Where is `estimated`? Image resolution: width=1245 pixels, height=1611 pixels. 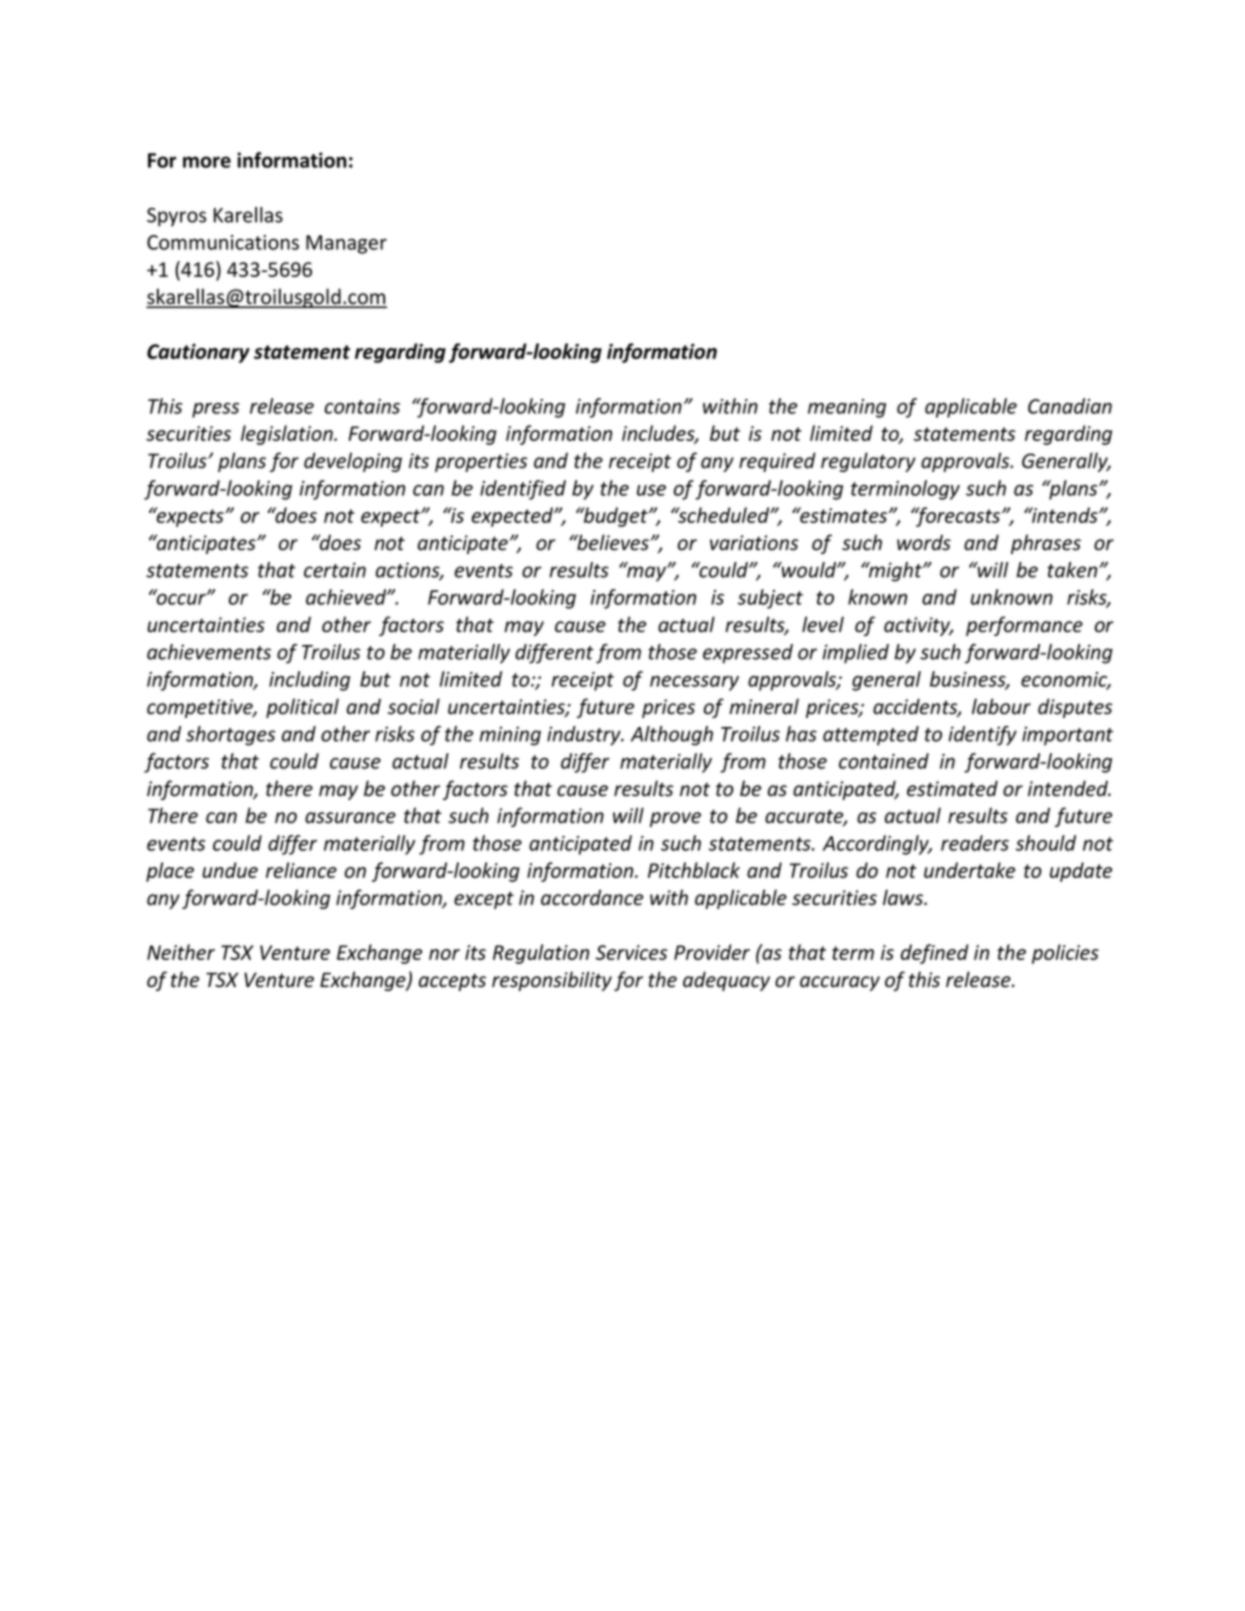
estimated is located at coordinates (952, 788).
